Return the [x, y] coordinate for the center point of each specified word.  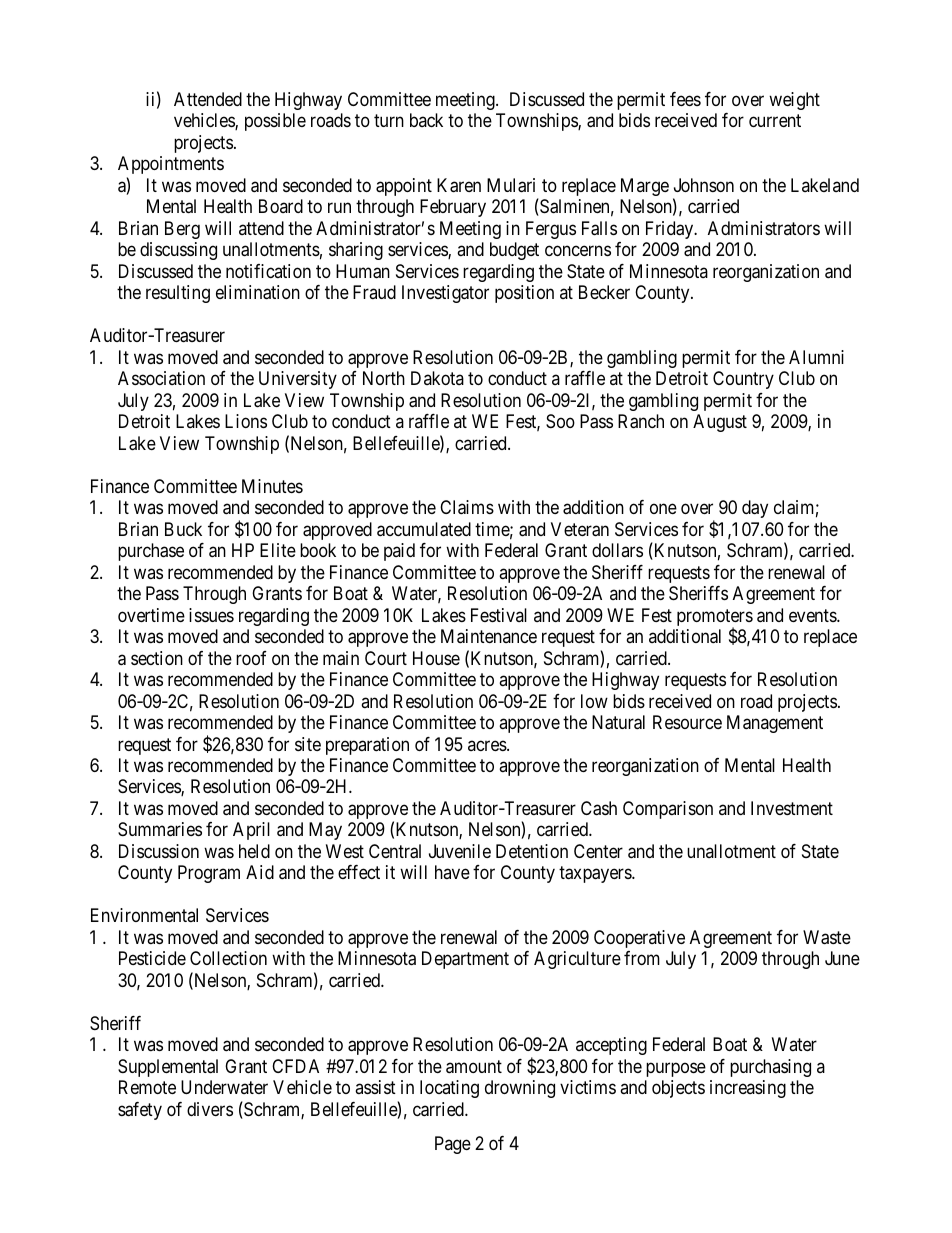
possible [275, 122]
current [775, 121]
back [426, 120]
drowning [520, 1089]
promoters [715, 619]
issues [211, 615]
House [436, 658]
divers [210, 1109]
